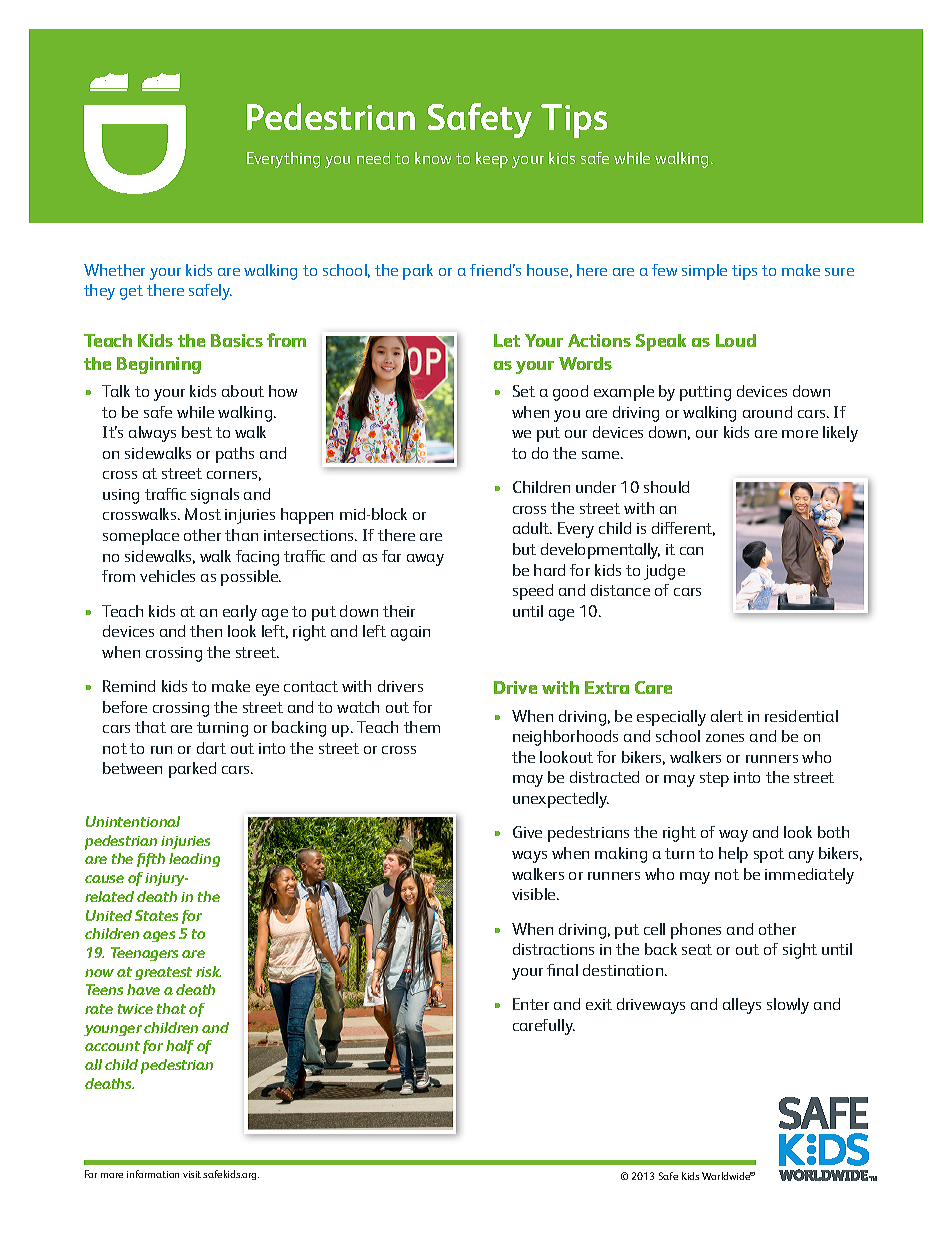 Image resolution: width=952 pixels, height=1233 pixels. I want to click on leading, so click(194, 860).
